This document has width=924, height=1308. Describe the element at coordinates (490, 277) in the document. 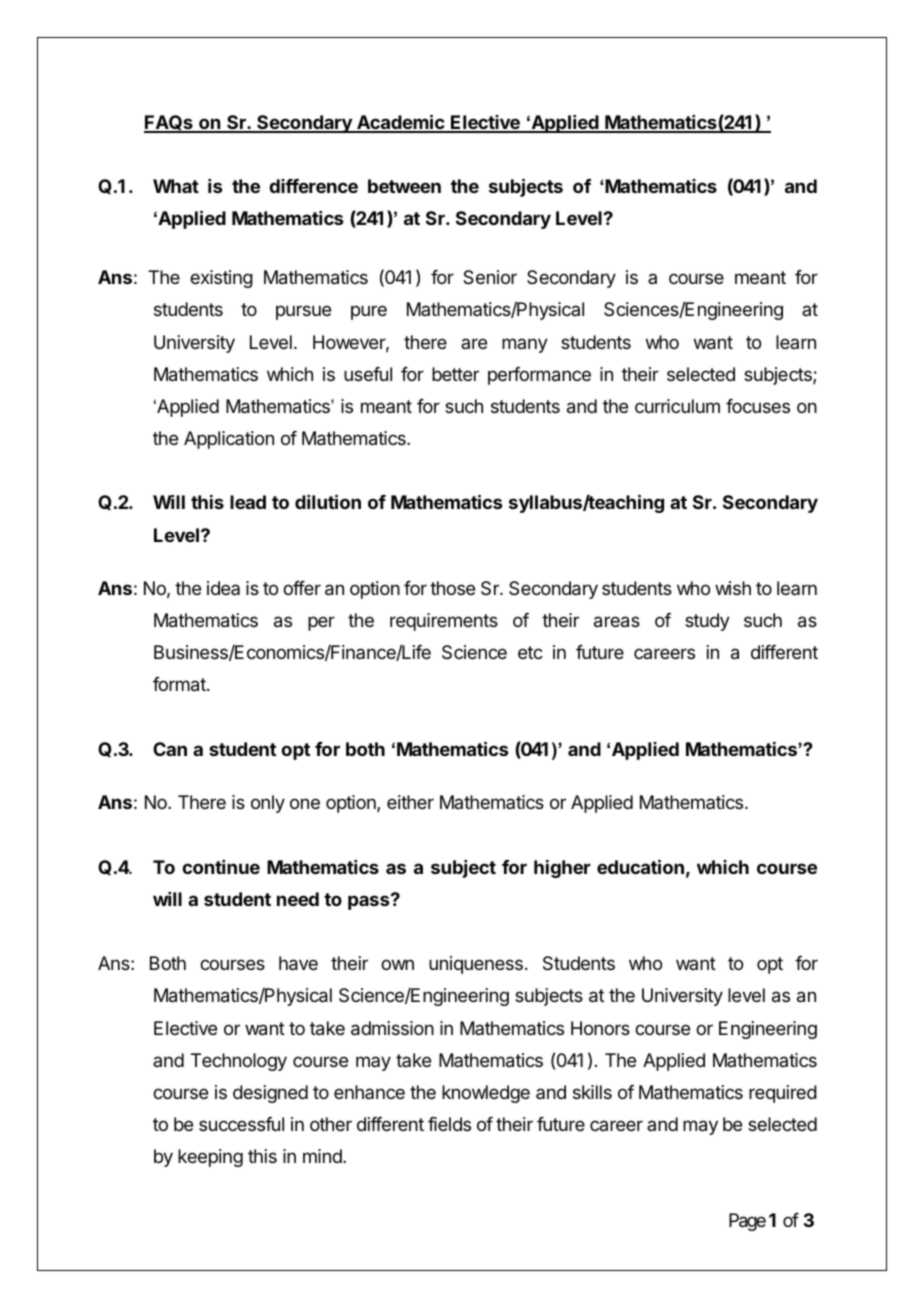

I see `Senior` at that location.
